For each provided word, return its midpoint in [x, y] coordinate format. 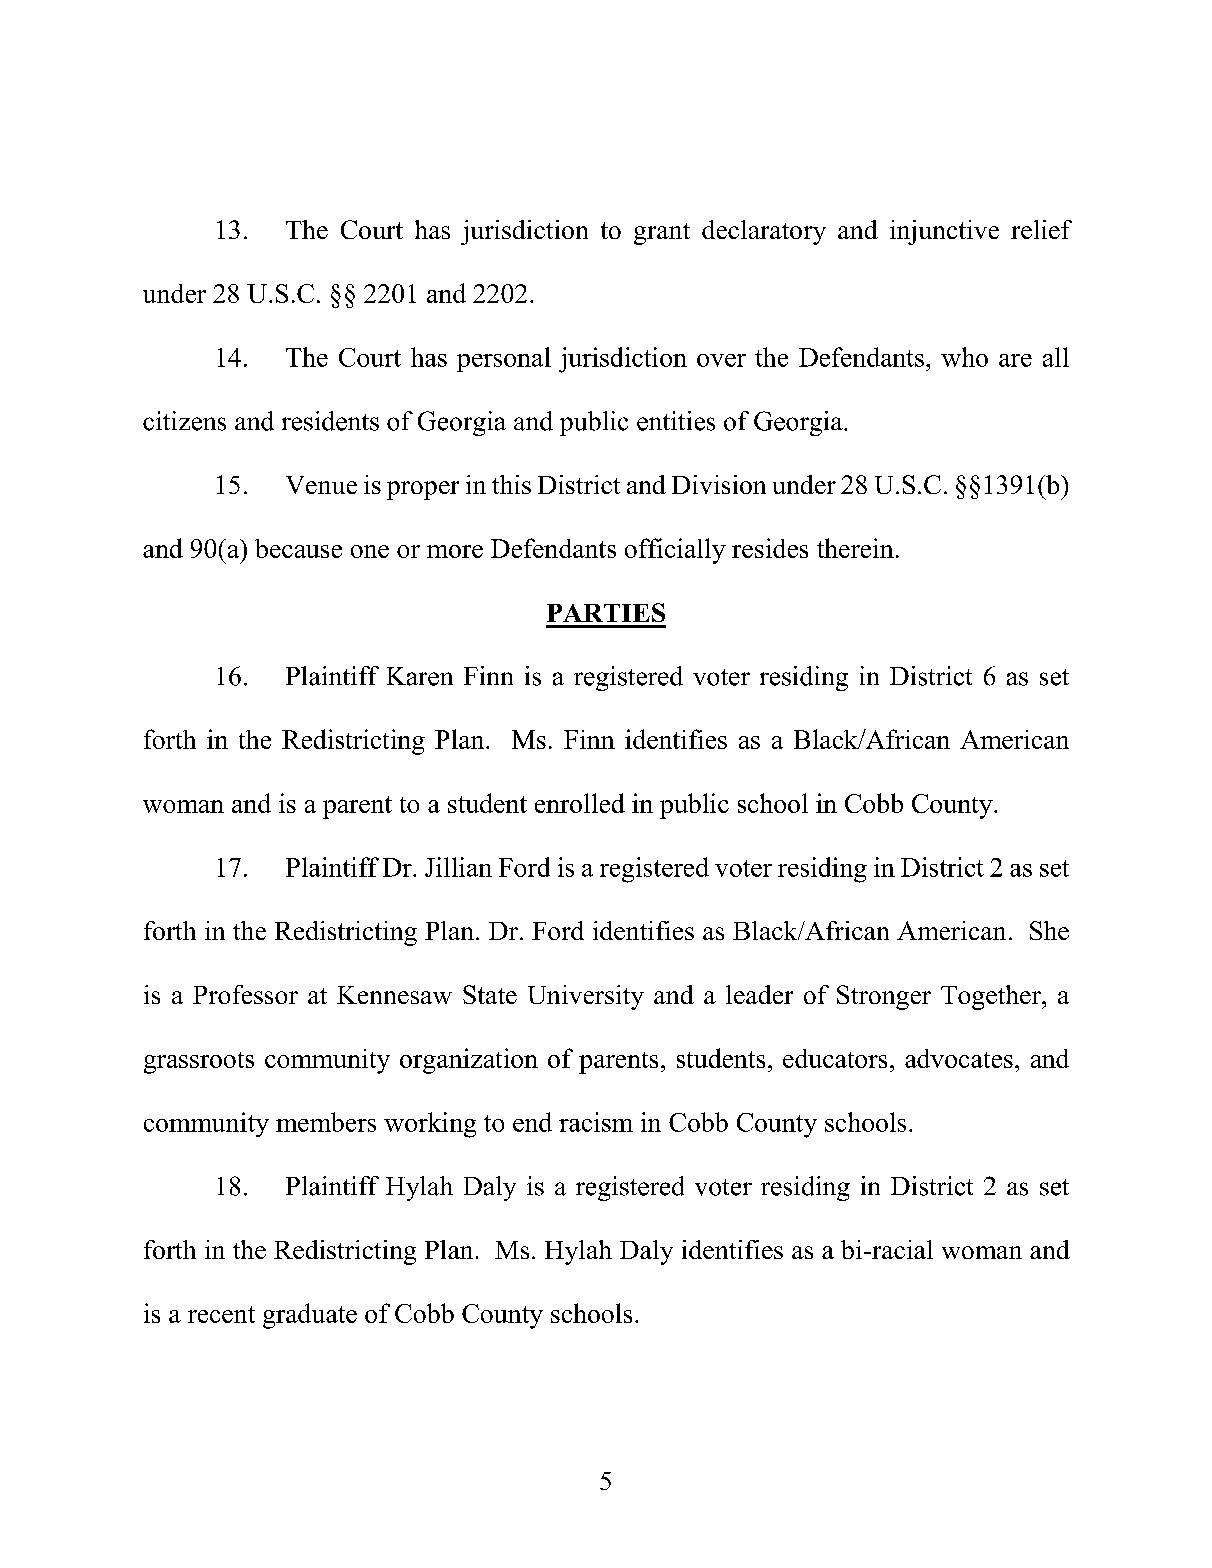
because [298, 548]
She [1049, 930]
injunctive [944, 232]
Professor [245, 994]
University [586, 997]
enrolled [580, 803]
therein [855, 548]
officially [675, 551]
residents [330, 421]
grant [662, 234]
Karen [420, 676]
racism [596, 1122]
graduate [310, 1316]
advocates [959, 1058]
